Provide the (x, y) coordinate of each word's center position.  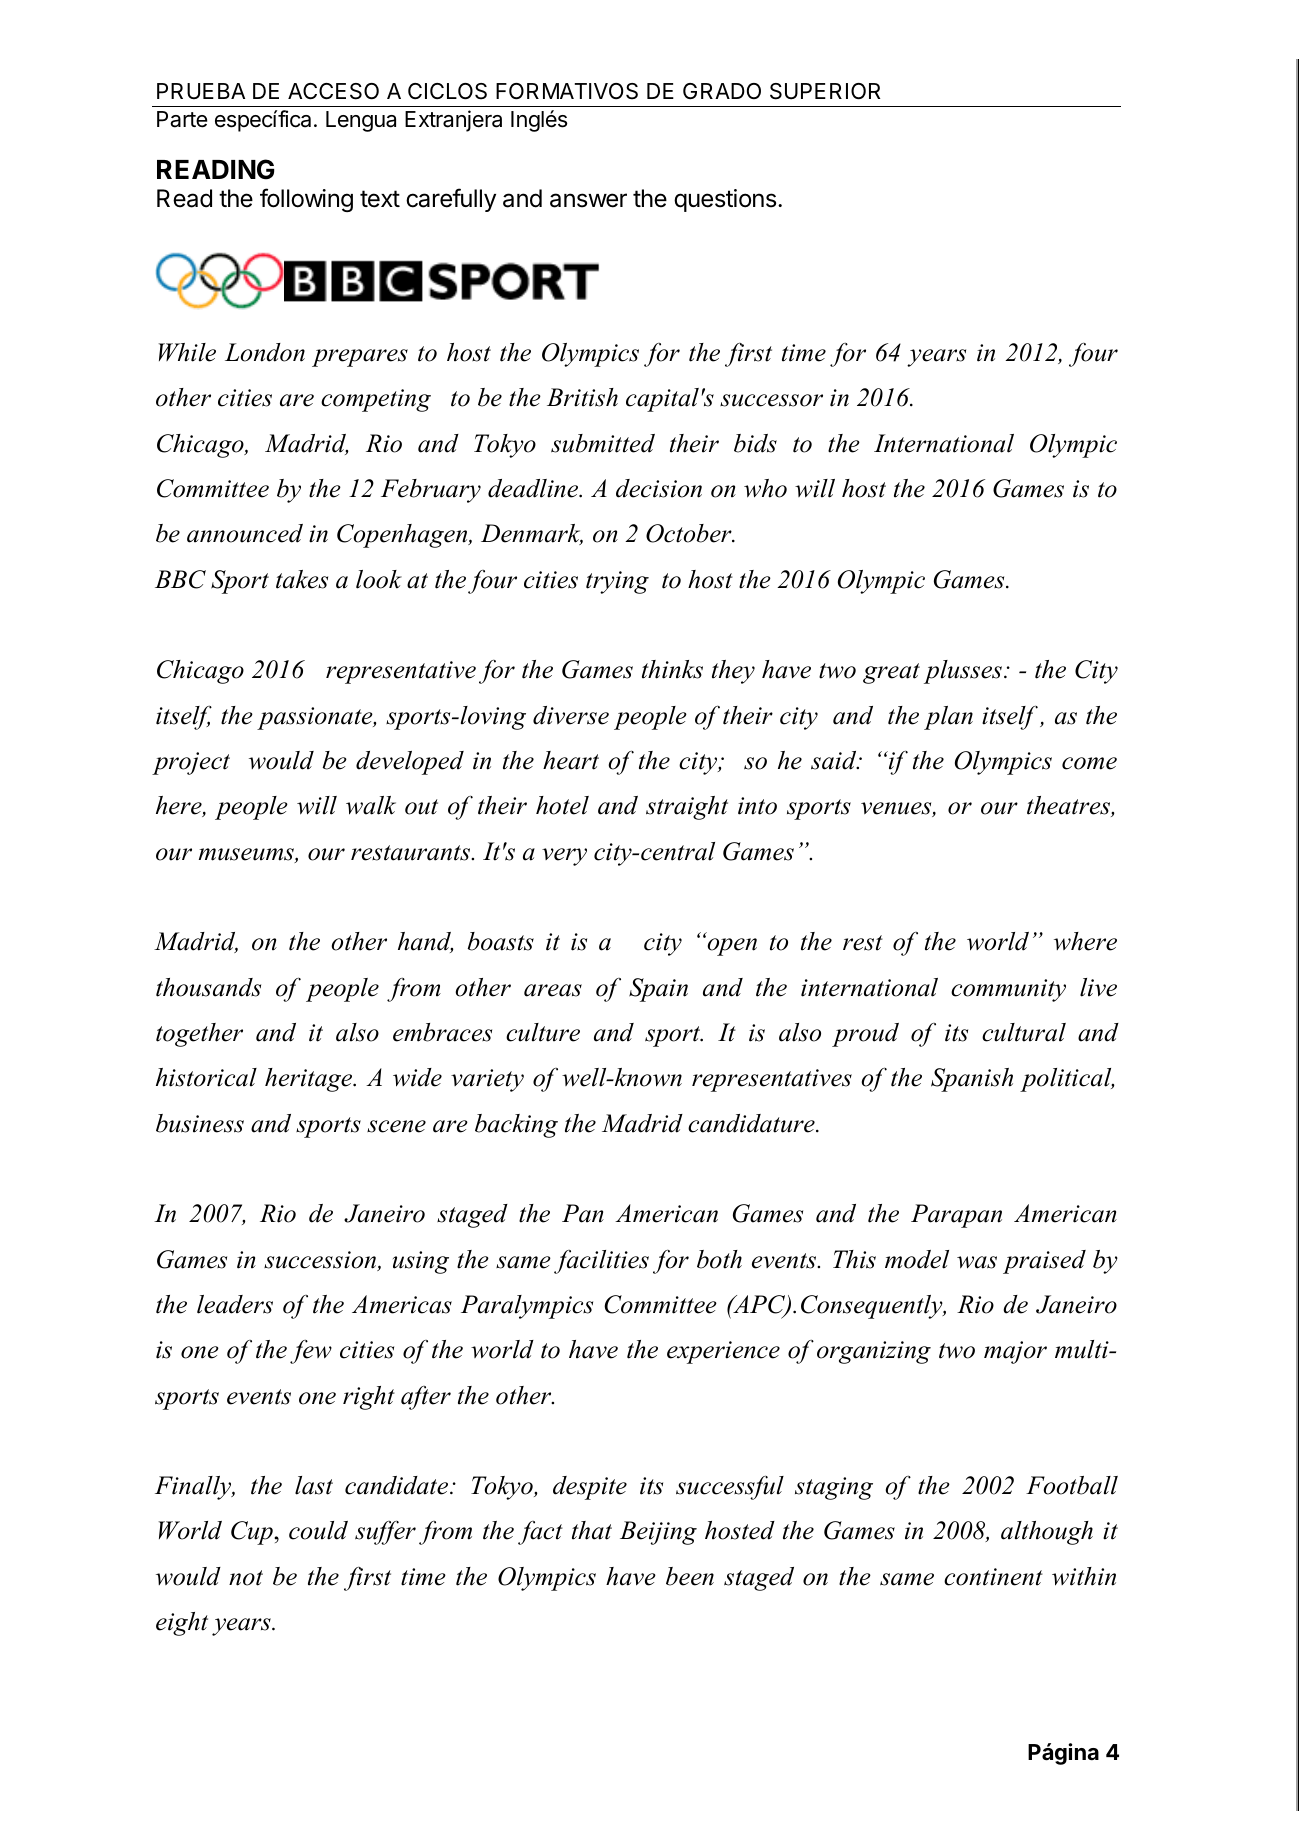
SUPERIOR (825, 91)
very (564, 857)
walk (371, 805)
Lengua (361, 121)
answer (588, 200)
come (1089, 763)
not (246, 1578)
